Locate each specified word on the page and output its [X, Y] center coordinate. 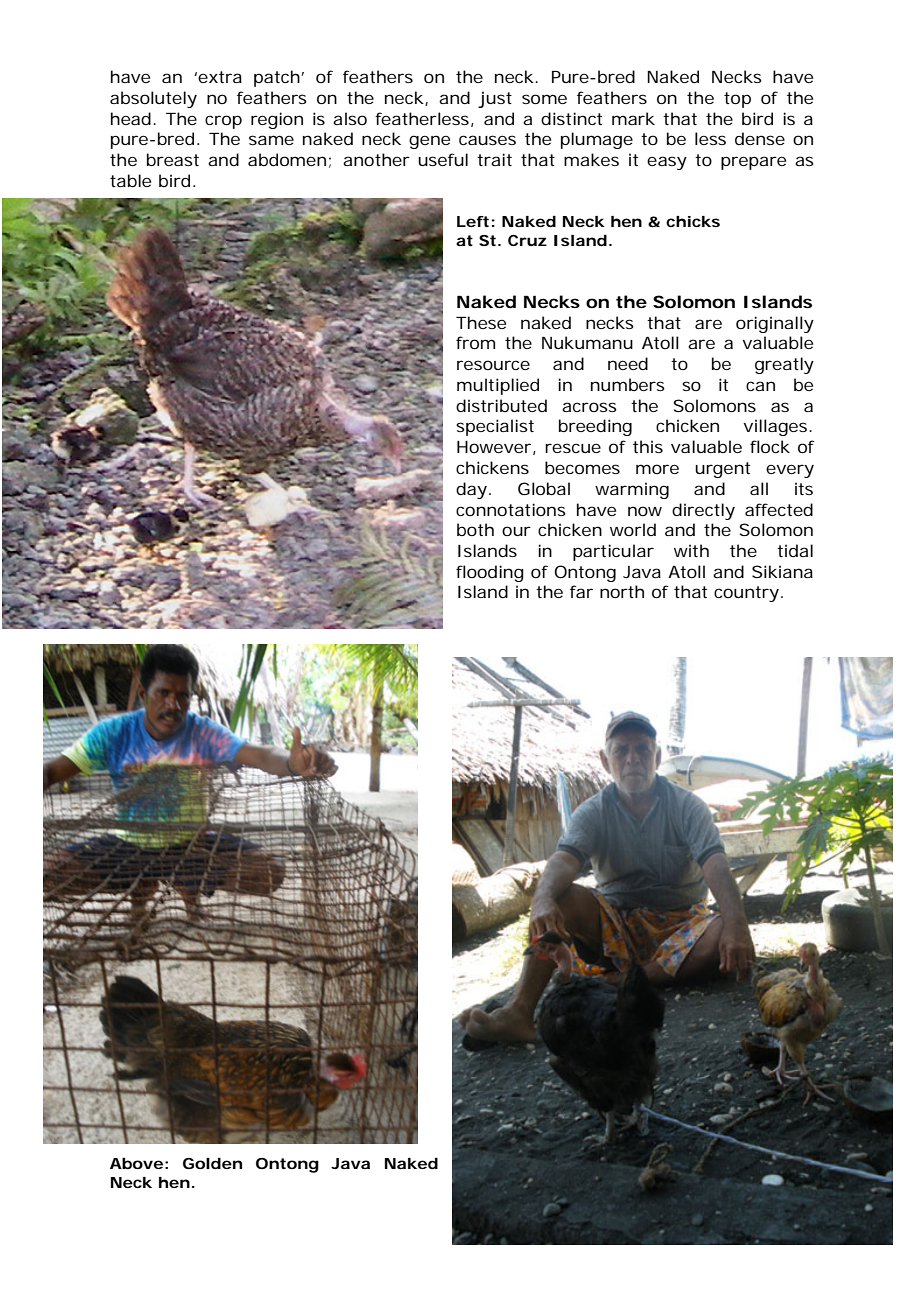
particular [613, 552]
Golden [212, 1163]
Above [136, 1163]
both [475, 529]
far [581, 591]
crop [223, 122]
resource [493, 365]
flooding [490, 573]
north [622, 591]
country [746, 594]
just [495, 99]
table [130, 180]
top [737, 100]
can [760, 386]
